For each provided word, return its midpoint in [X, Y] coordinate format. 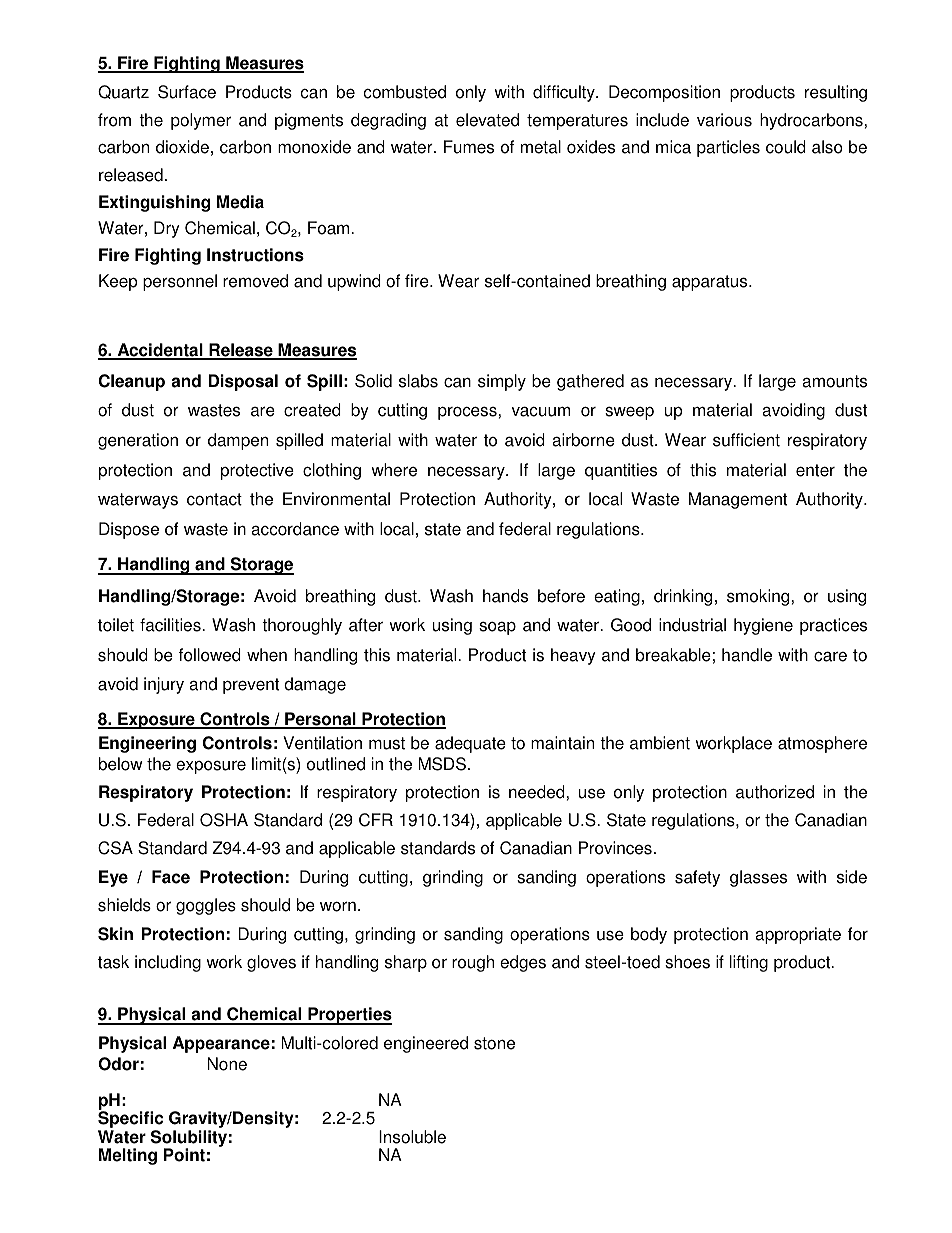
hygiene [763, 626]
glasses [758, 878]
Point [184, 1155]
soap [497, 628]
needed [538, 792]
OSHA [224, 820]
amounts [834, 381]
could [786, 147]
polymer [201, 121]
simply [502, 382]
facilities [171, 625]
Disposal [243, 382]
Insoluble [412, 1137]
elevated [487, 120]
